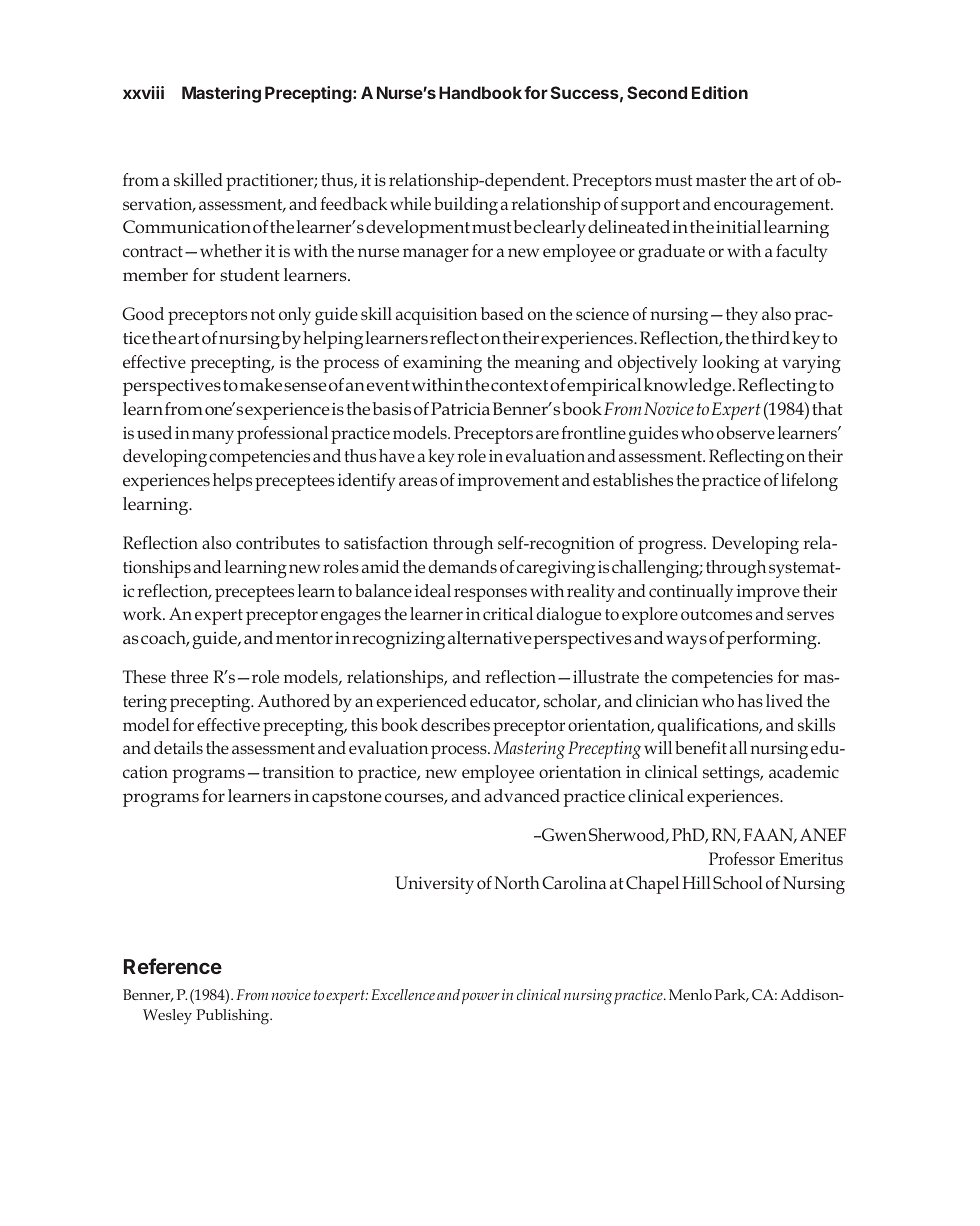  What do you see at coordinates (750, 700) in the screenshot?
I see `has` at bounding box center [750, 700].
